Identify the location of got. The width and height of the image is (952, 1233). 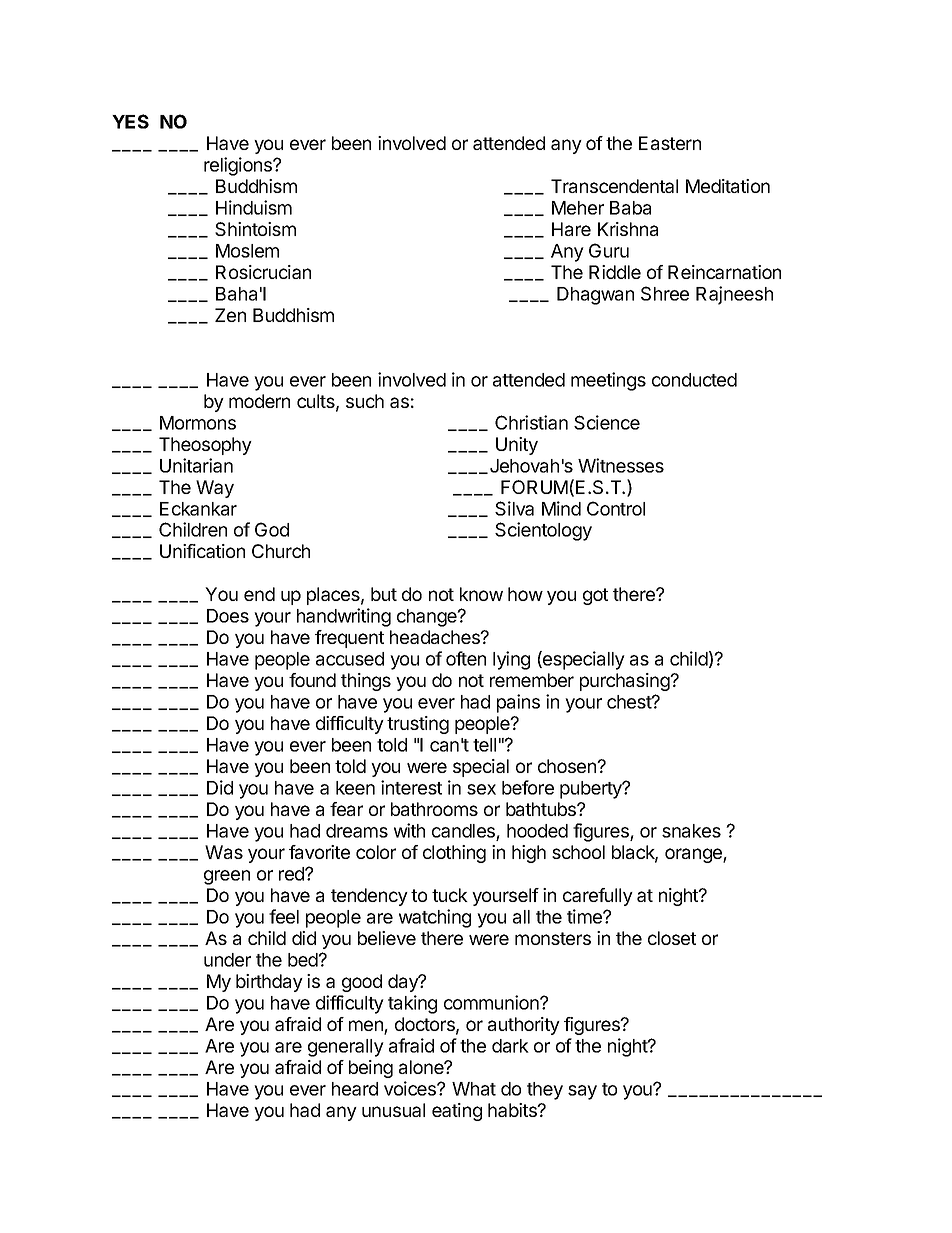
(595, 596).
